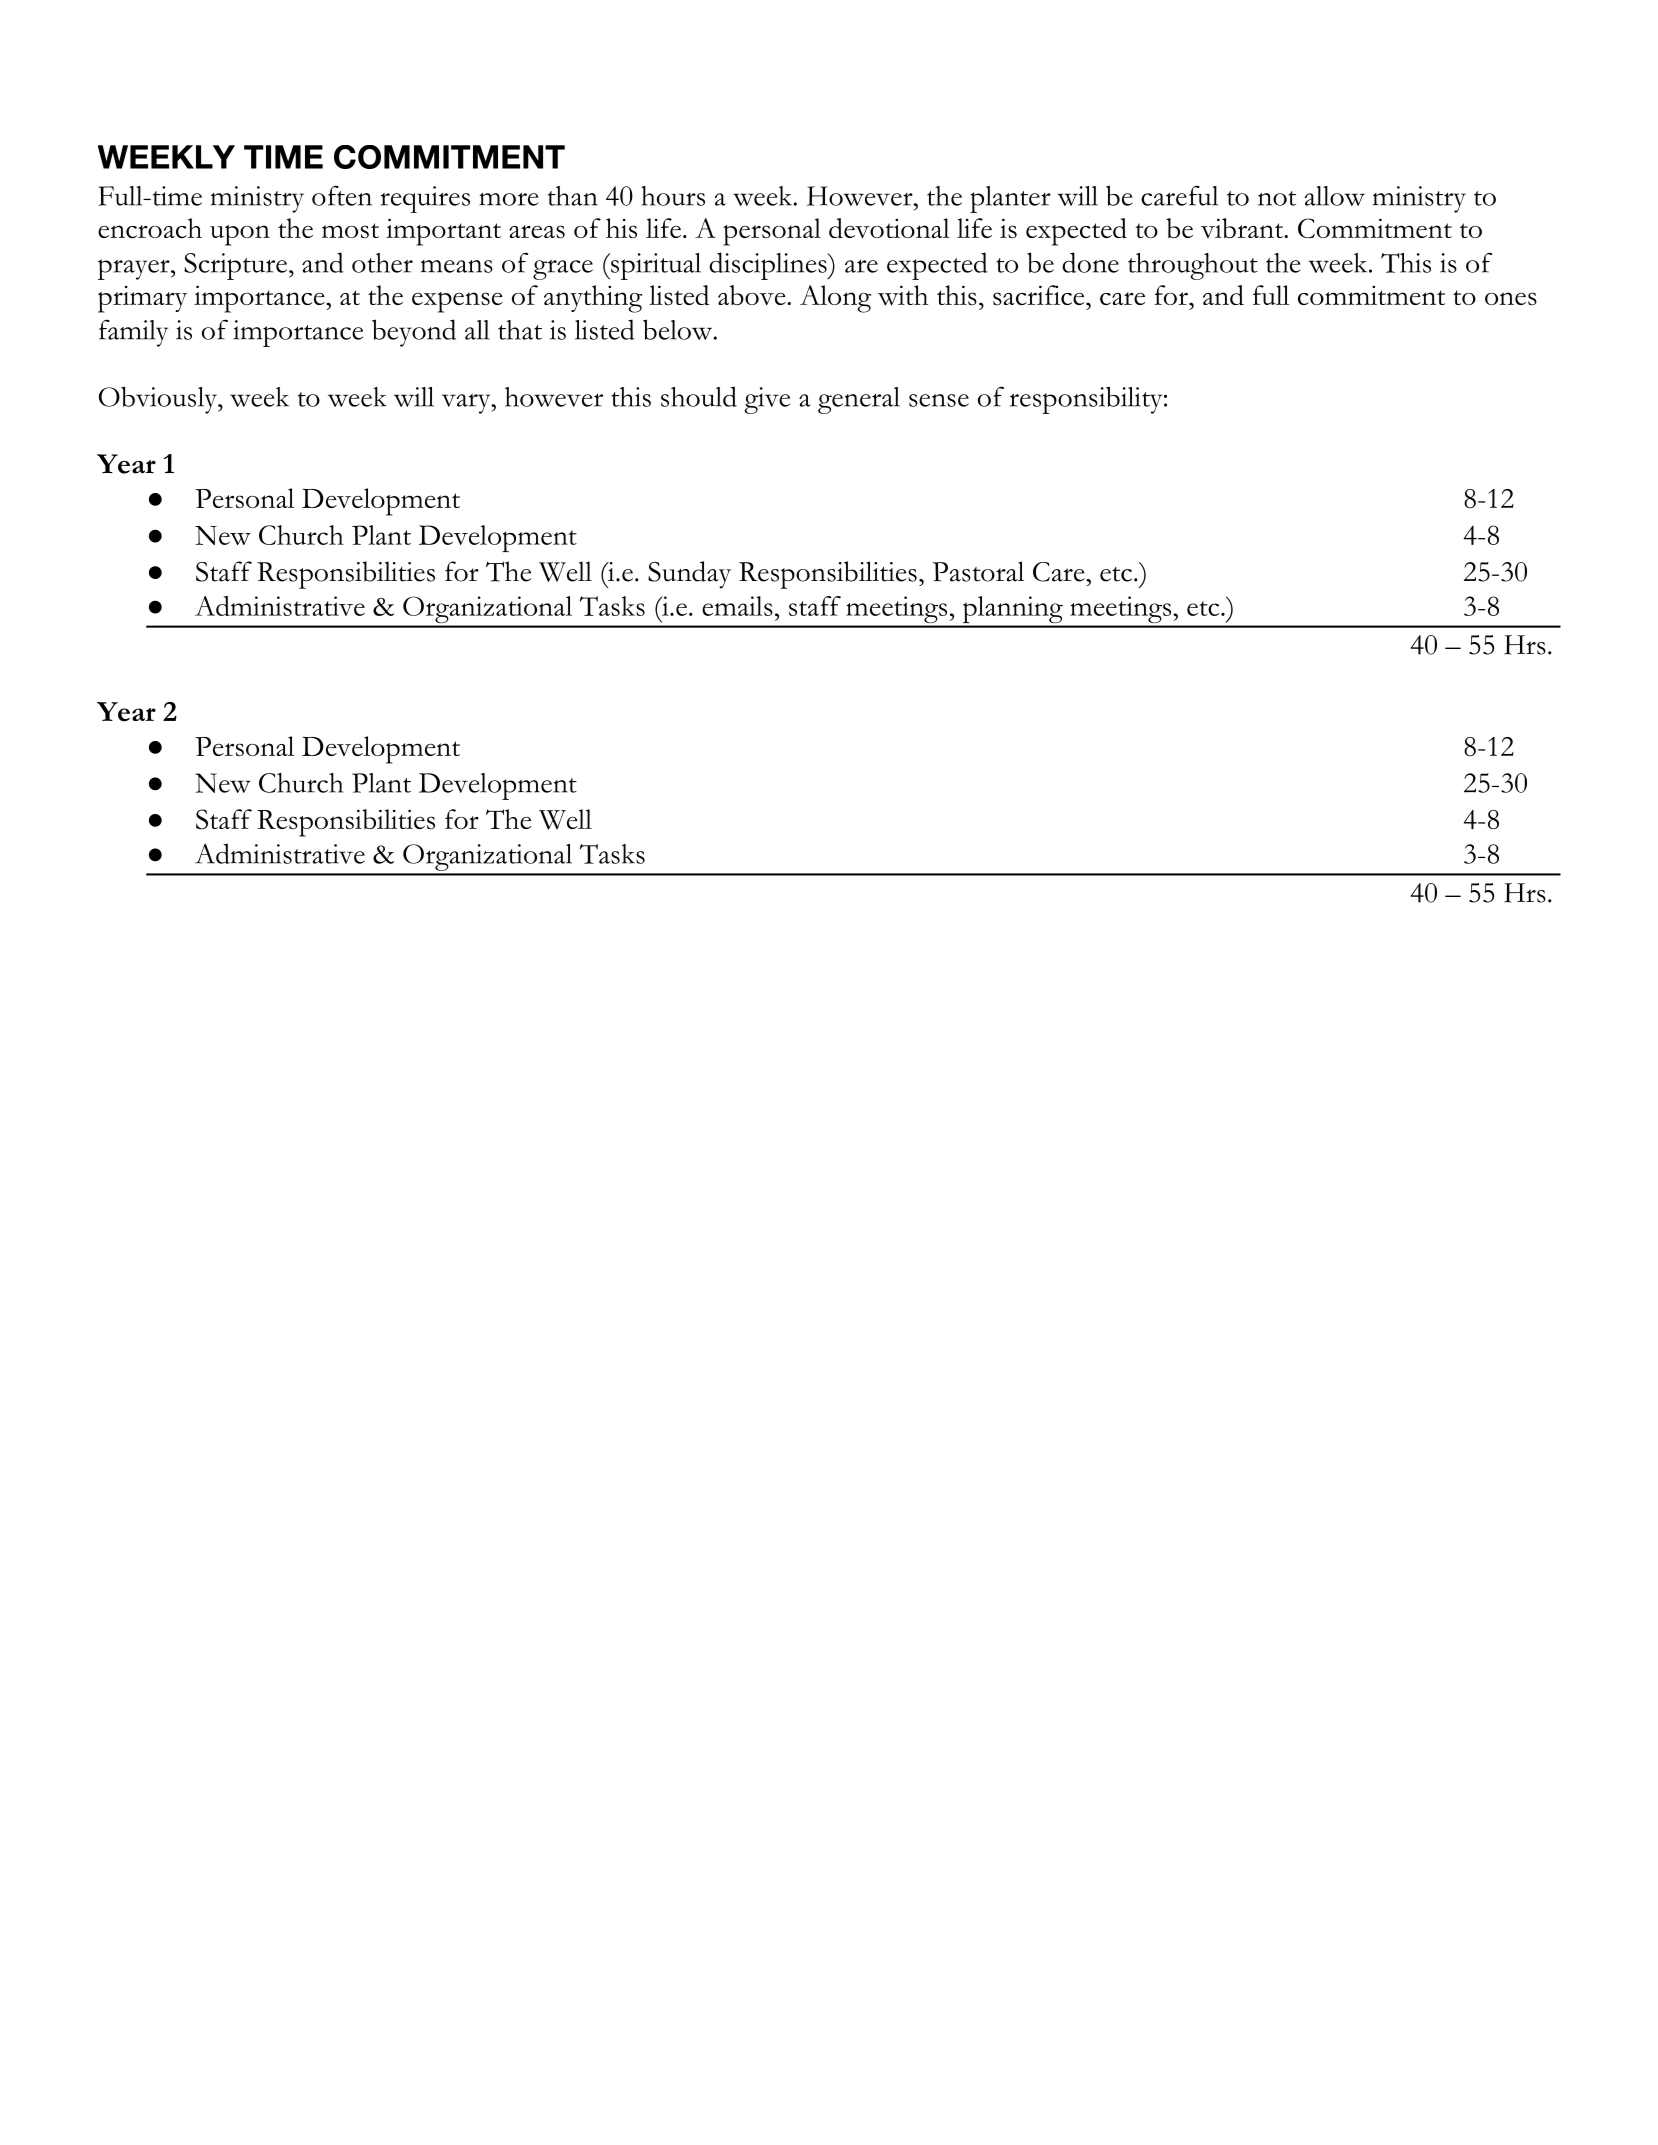  Describe the element at coordinates (235, 266) in the screenshot. I see `Scripture` at that location.
